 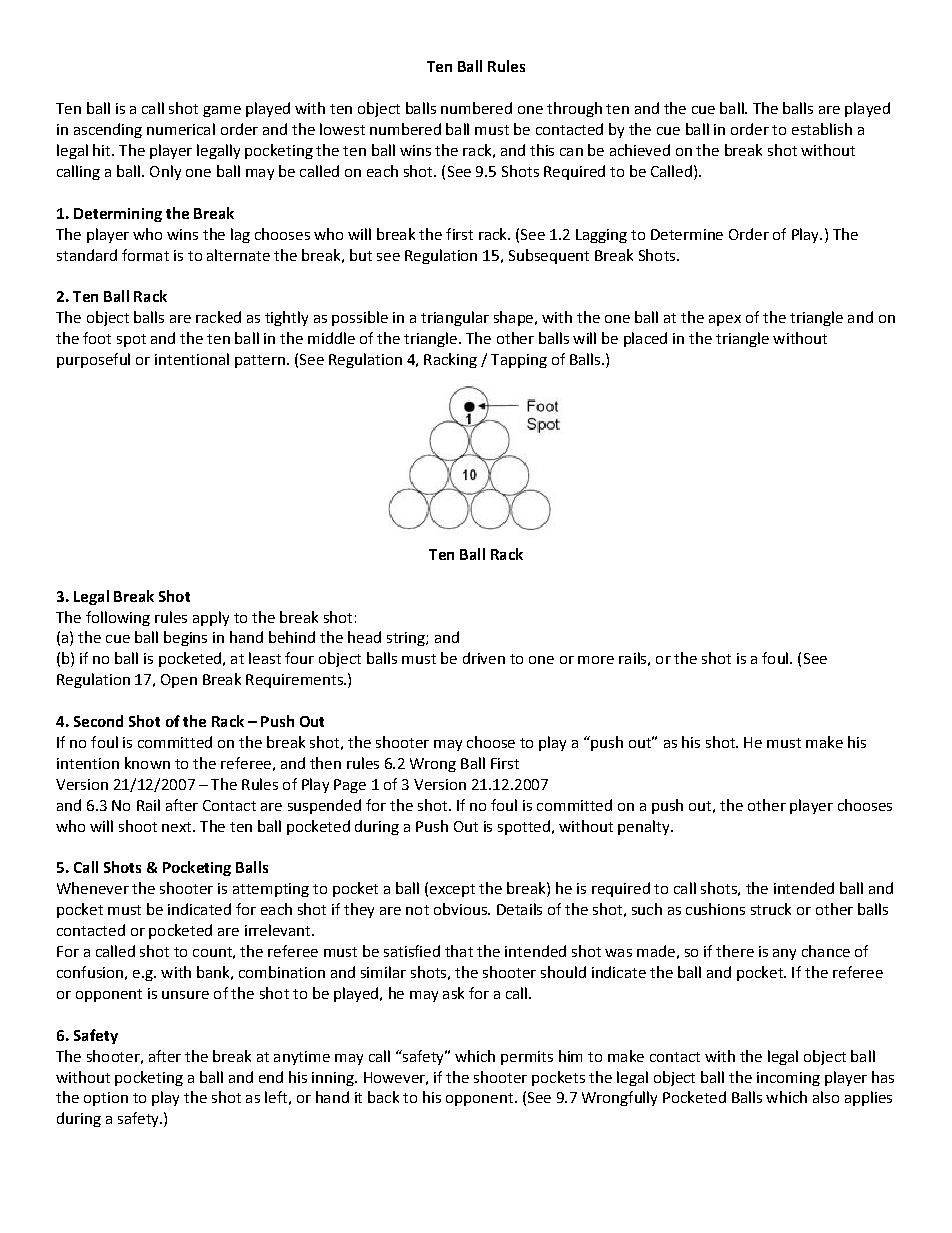 I want to click on option, so click(x=106, y=1099).
